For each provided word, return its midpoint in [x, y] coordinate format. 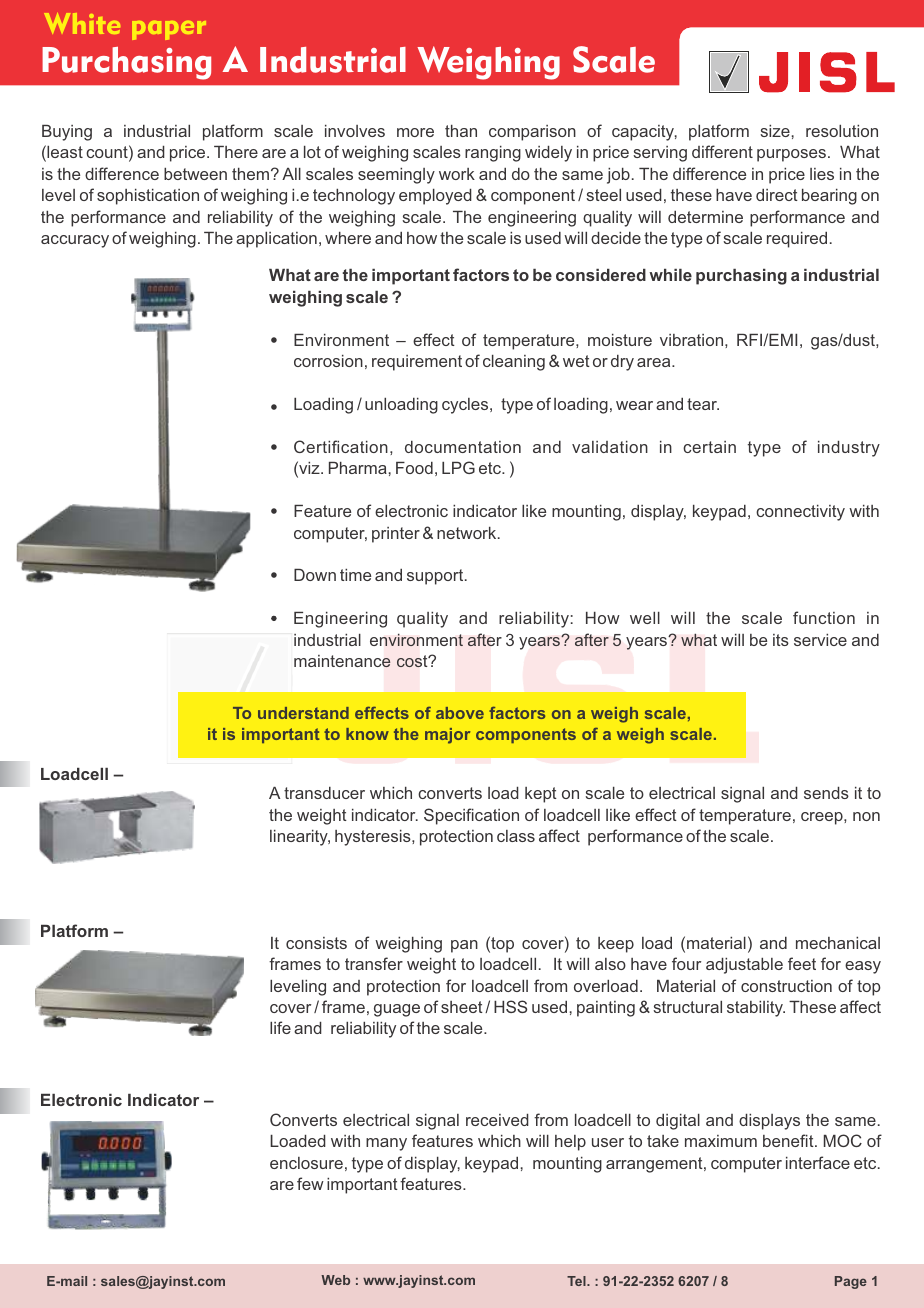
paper [169, 30]
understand [303, 713]
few [310, 1183]
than [461, 131]
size [775, 131]
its [781, 640]
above [460, 713]
